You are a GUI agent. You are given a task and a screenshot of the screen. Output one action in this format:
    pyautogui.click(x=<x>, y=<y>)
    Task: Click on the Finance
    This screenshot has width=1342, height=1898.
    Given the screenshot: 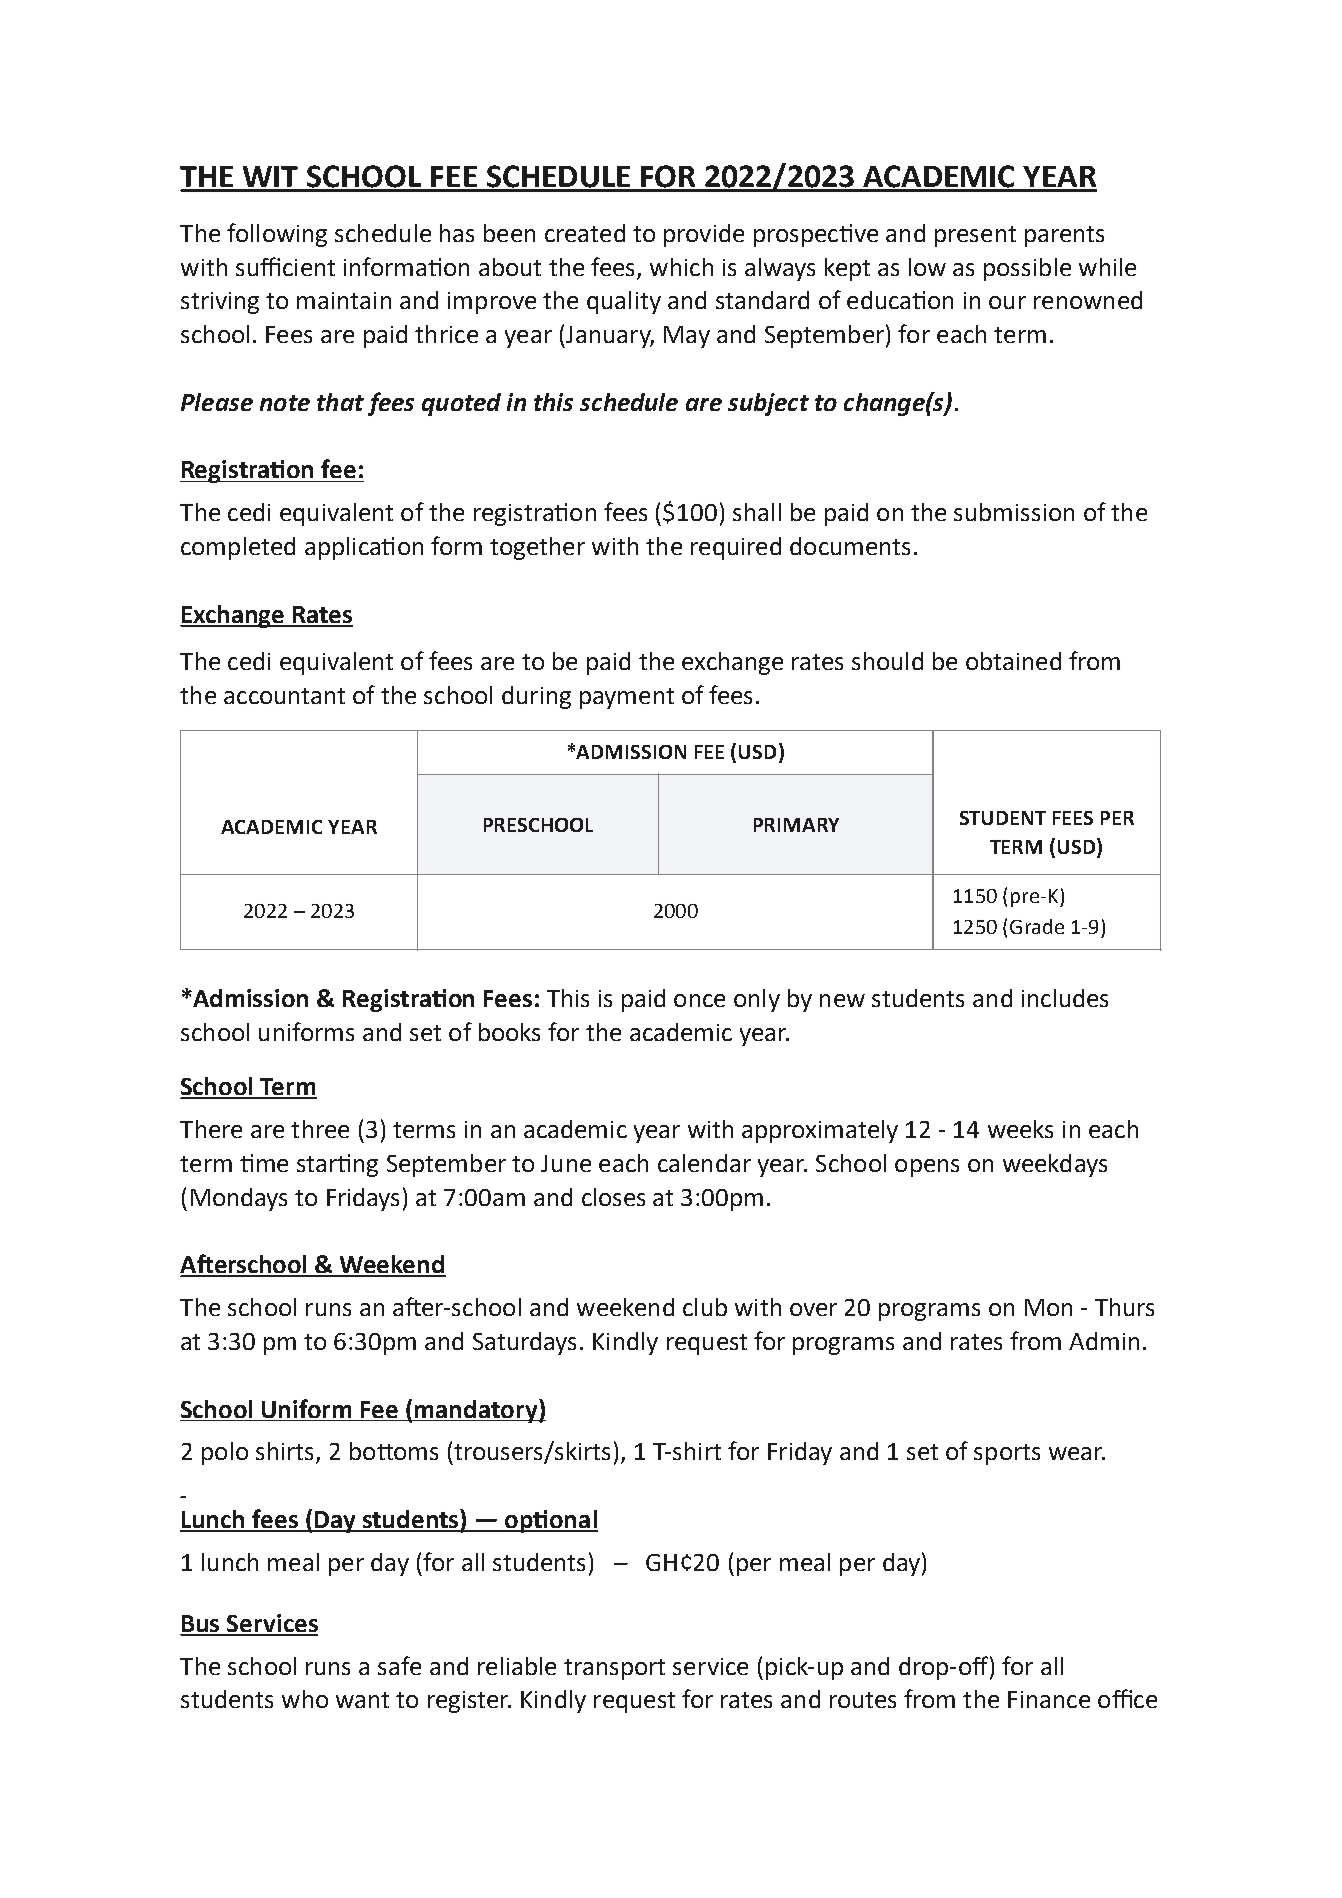 What is the action you would take?
    pyautogui.click(x=1049, y=1699)
